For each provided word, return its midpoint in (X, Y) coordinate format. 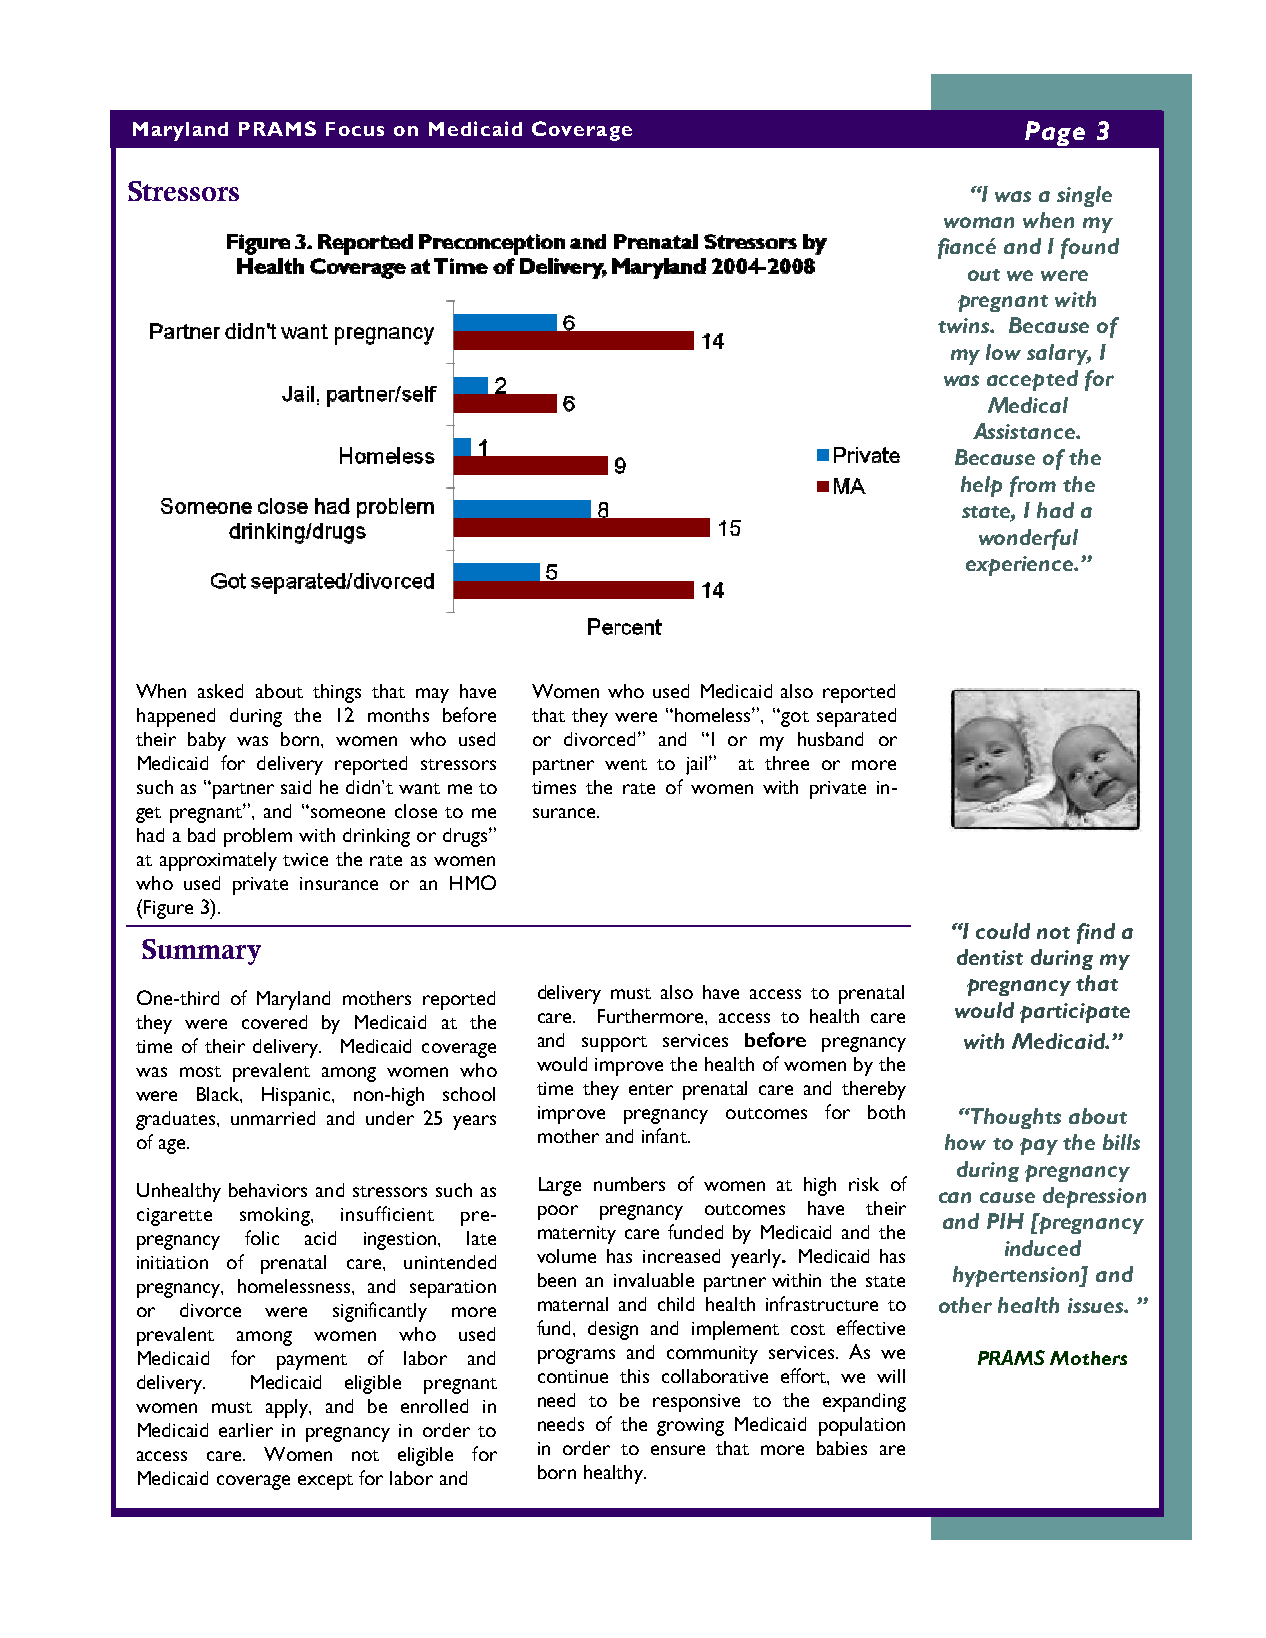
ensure (678, 1450)
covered (274, 1022)
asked (220, 691)
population (862, 1426)
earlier (246, 1430)
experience (1021, 566)
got (794, 718)
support (614, 1044)
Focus (355, 129)
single (1084, 196)
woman (979, 222)
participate (1075, 1013)
